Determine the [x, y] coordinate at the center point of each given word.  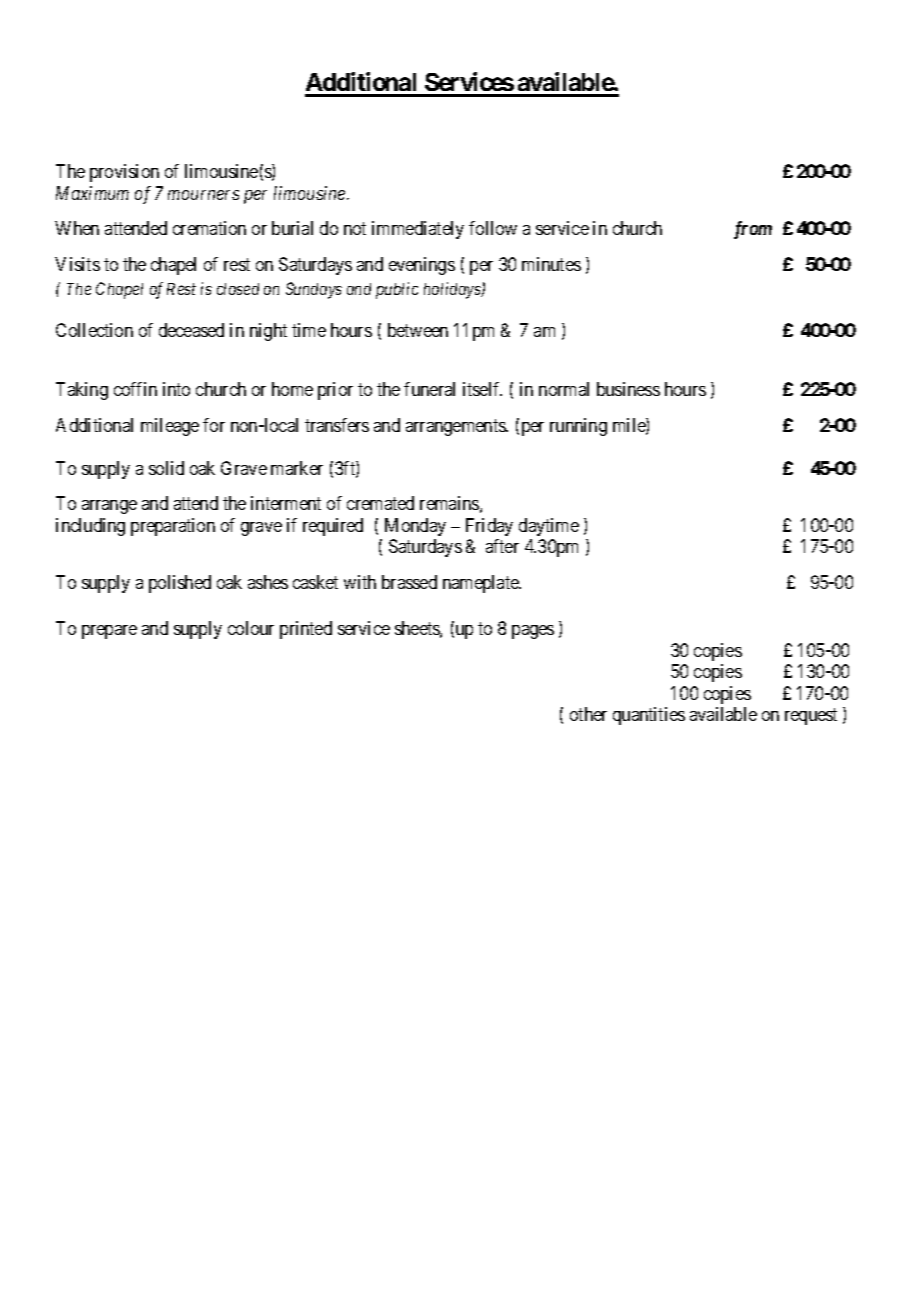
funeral [429, 389]
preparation [173, 527]
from [753, 230]
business [628, 389]
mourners [203, 195]
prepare [109, 632]
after [502, 546]
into [176, 389]
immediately [418, 230]
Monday [415, 527]
